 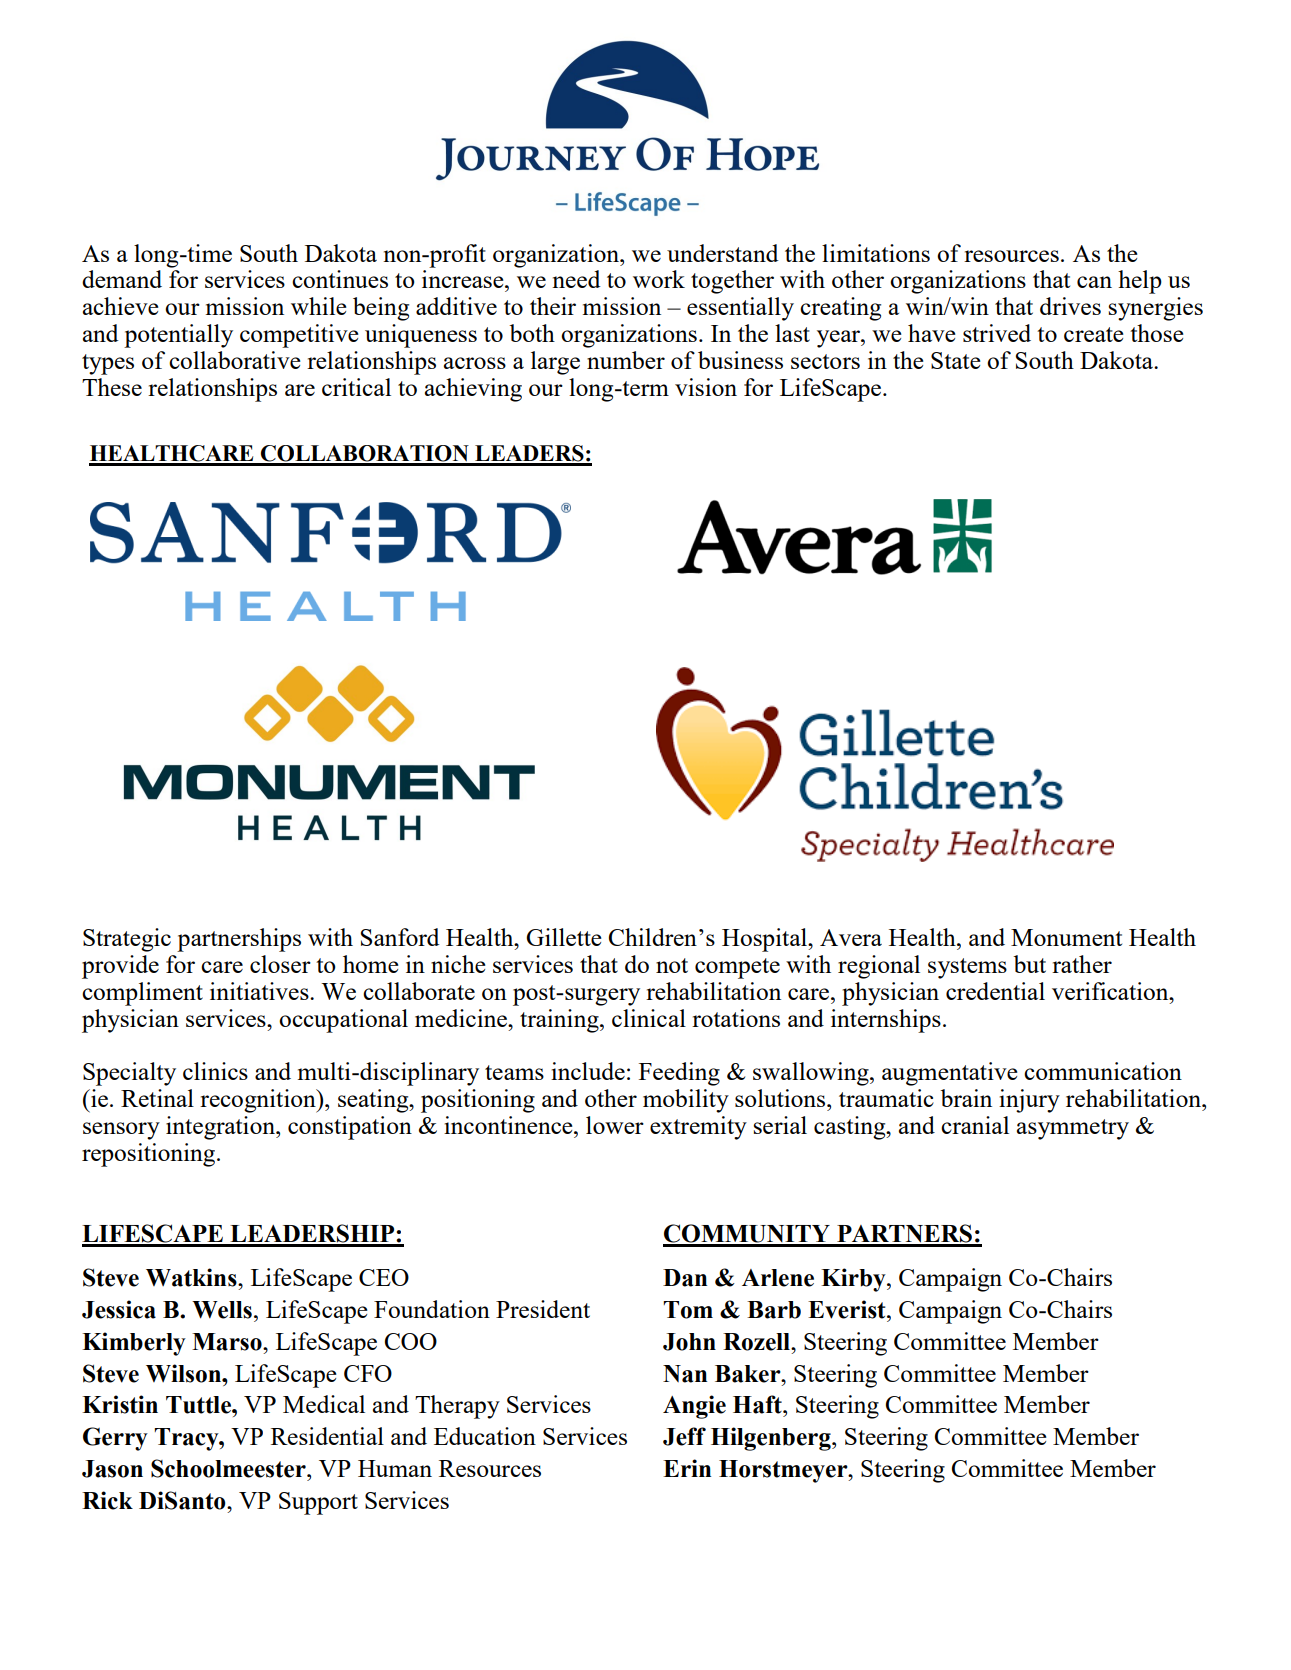 I want to click on Strategic, so click(x=127, y=940).
